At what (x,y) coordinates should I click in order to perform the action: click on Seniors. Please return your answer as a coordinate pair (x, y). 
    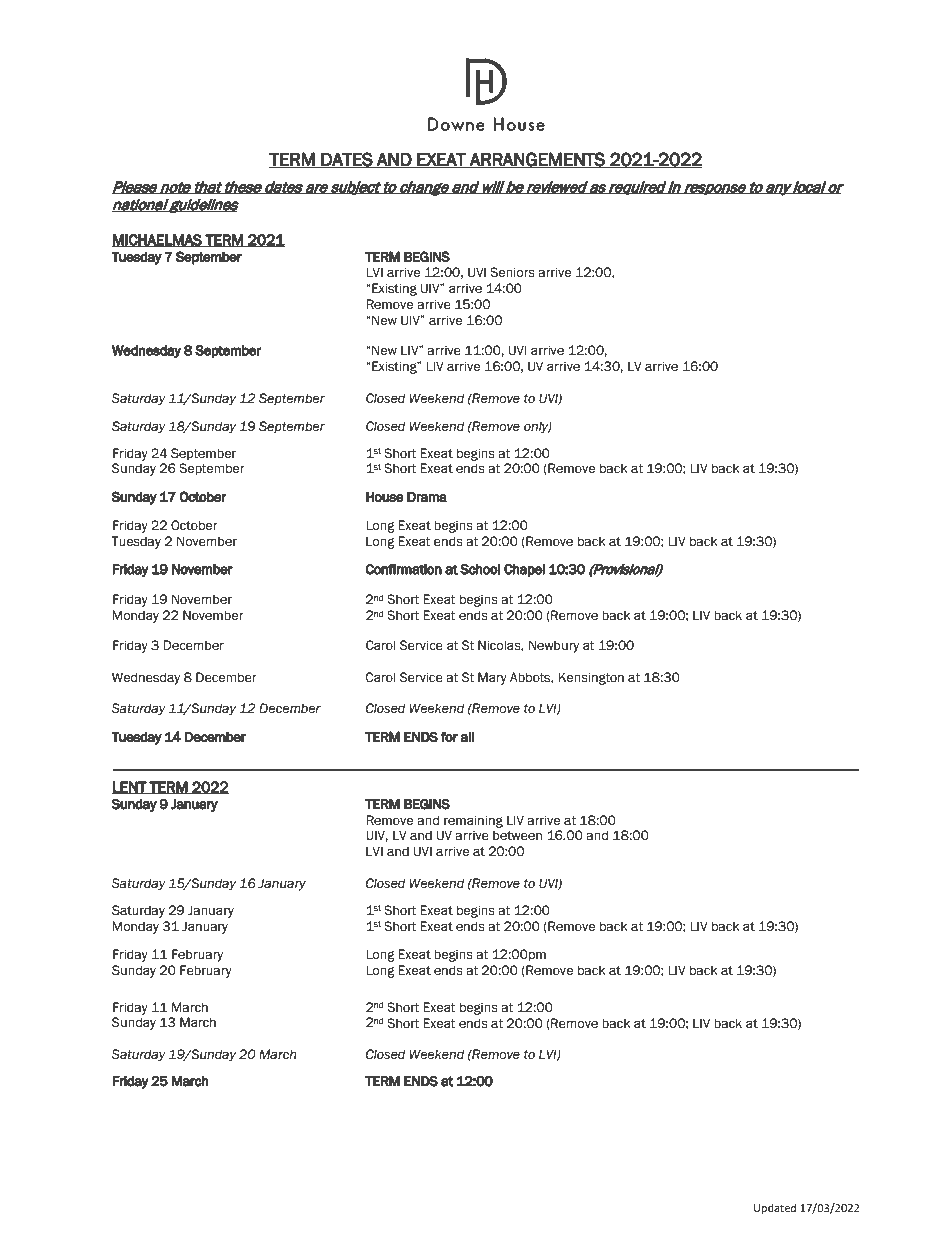
    Looking at the image, I should click on (512, 272).
